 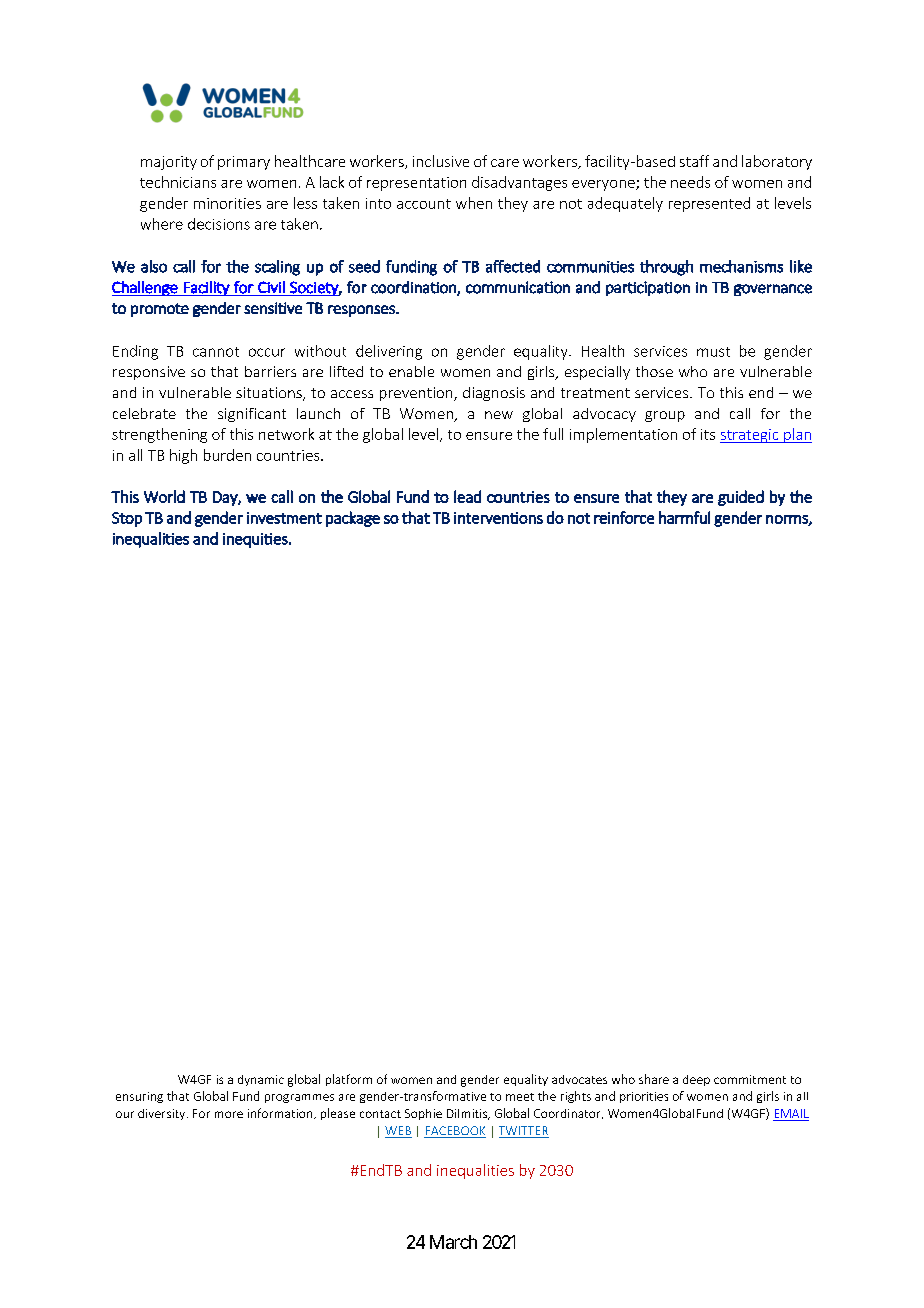 I want to click on interventions, so click(x=498, y=518).
